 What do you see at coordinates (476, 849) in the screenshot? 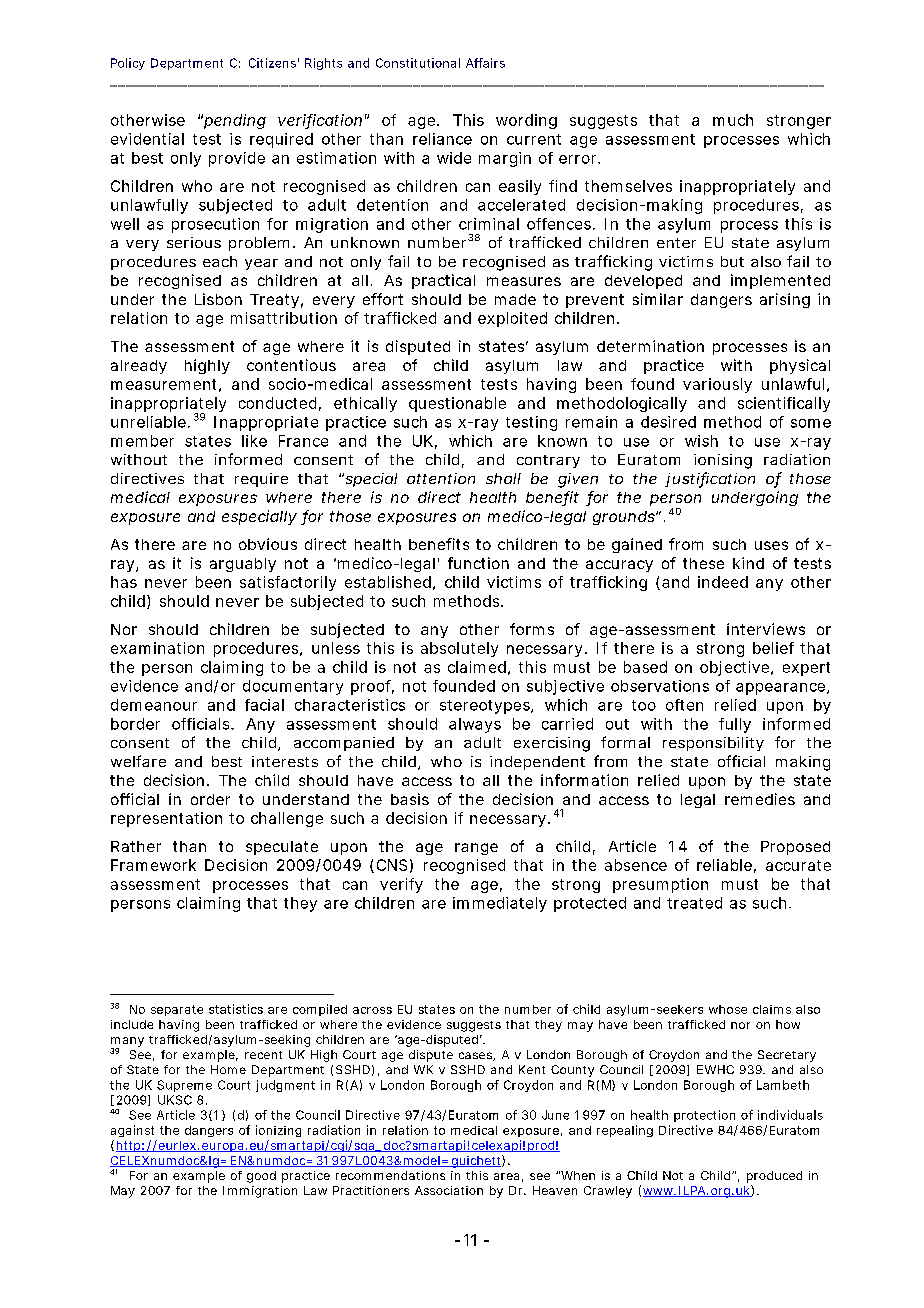
I see `range` at bounding box center [476, 849].
